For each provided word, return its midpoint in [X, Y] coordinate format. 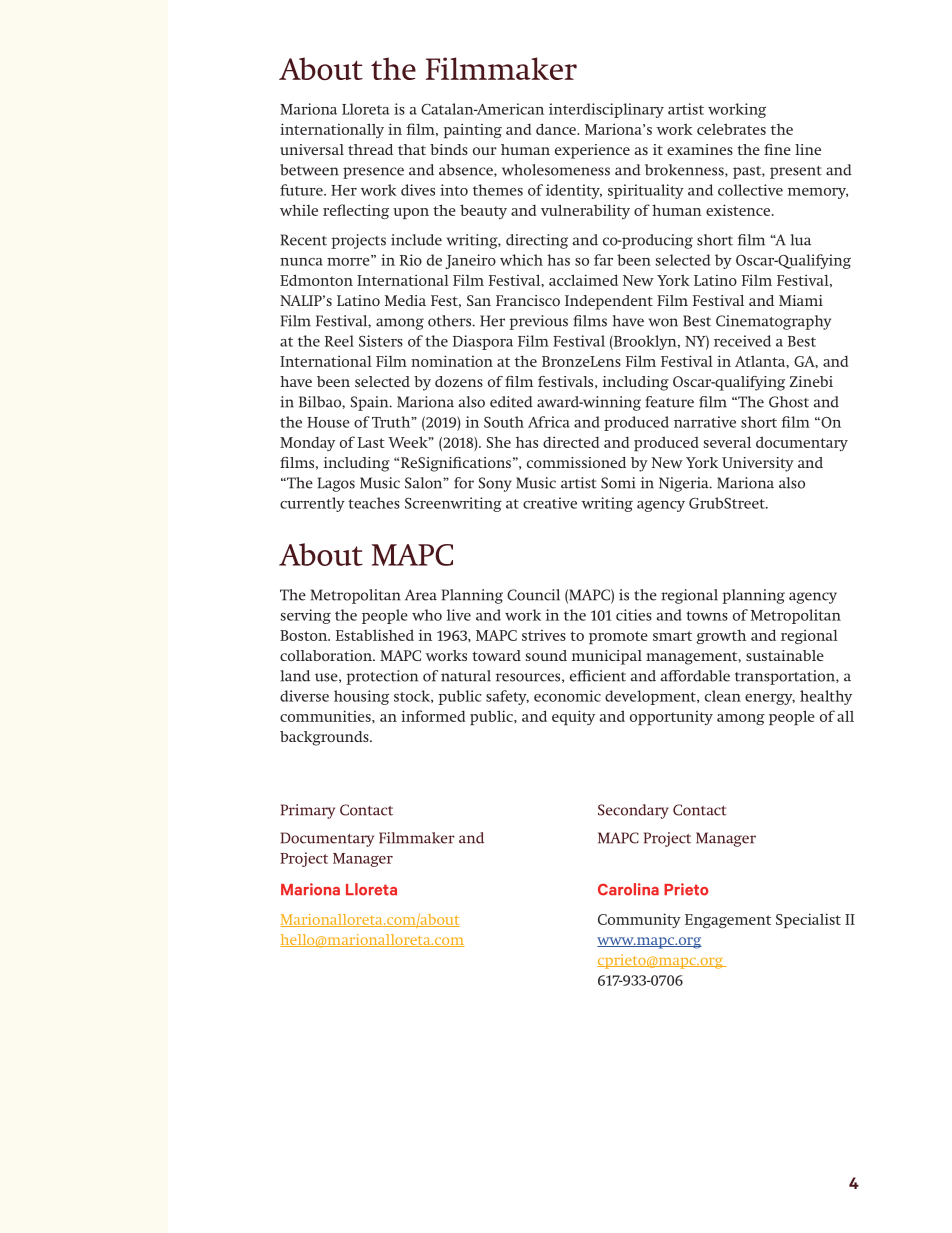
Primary [308, 811]
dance [557, 129]
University [758, 464]
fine [777, 149]
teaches [374, 503]
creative [550, 503]
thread [370, 149]
